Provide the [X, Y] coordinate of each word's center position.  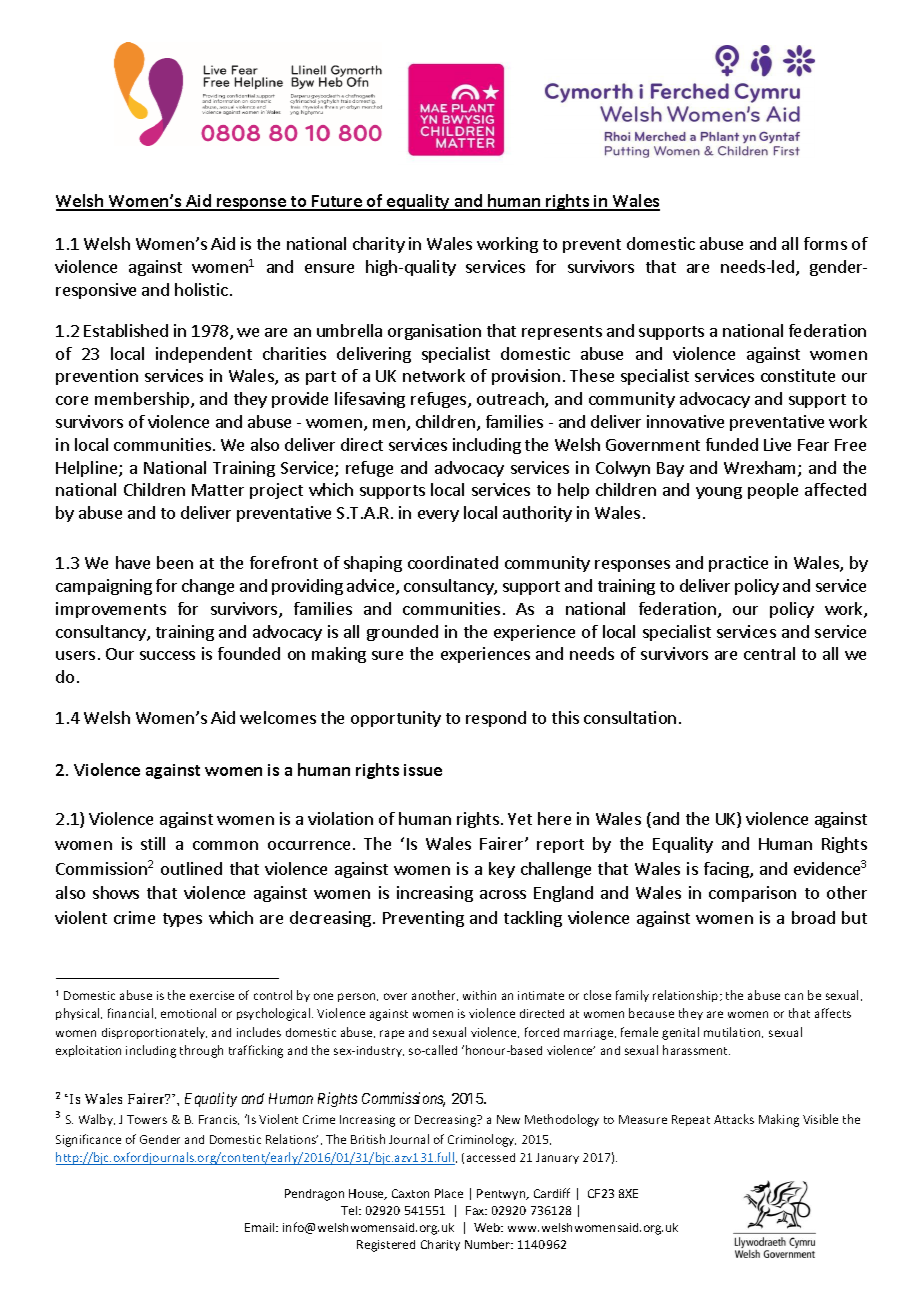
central [769, 653]
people [773, 491]
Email [261, 1227]
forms [825, 243]
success [167, 655]
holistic [201, 289]
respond [496, 719]
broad [813, 917]
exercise [212, 995]
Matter [218, 490]
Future [337, 202]
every [438, 516]
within [479, 995]
